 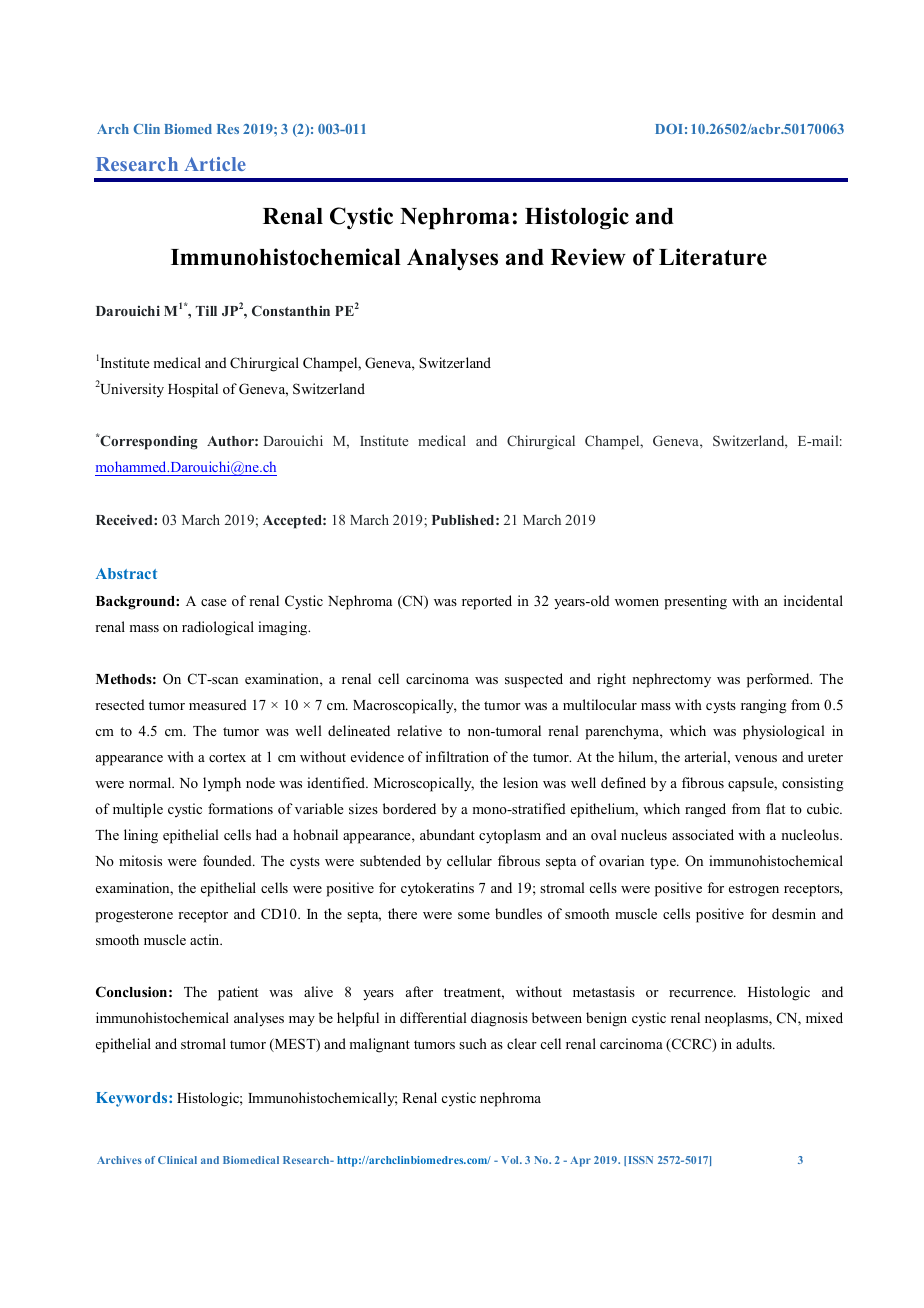 I want to click on ISSN, so click(x=641, y=1160).
